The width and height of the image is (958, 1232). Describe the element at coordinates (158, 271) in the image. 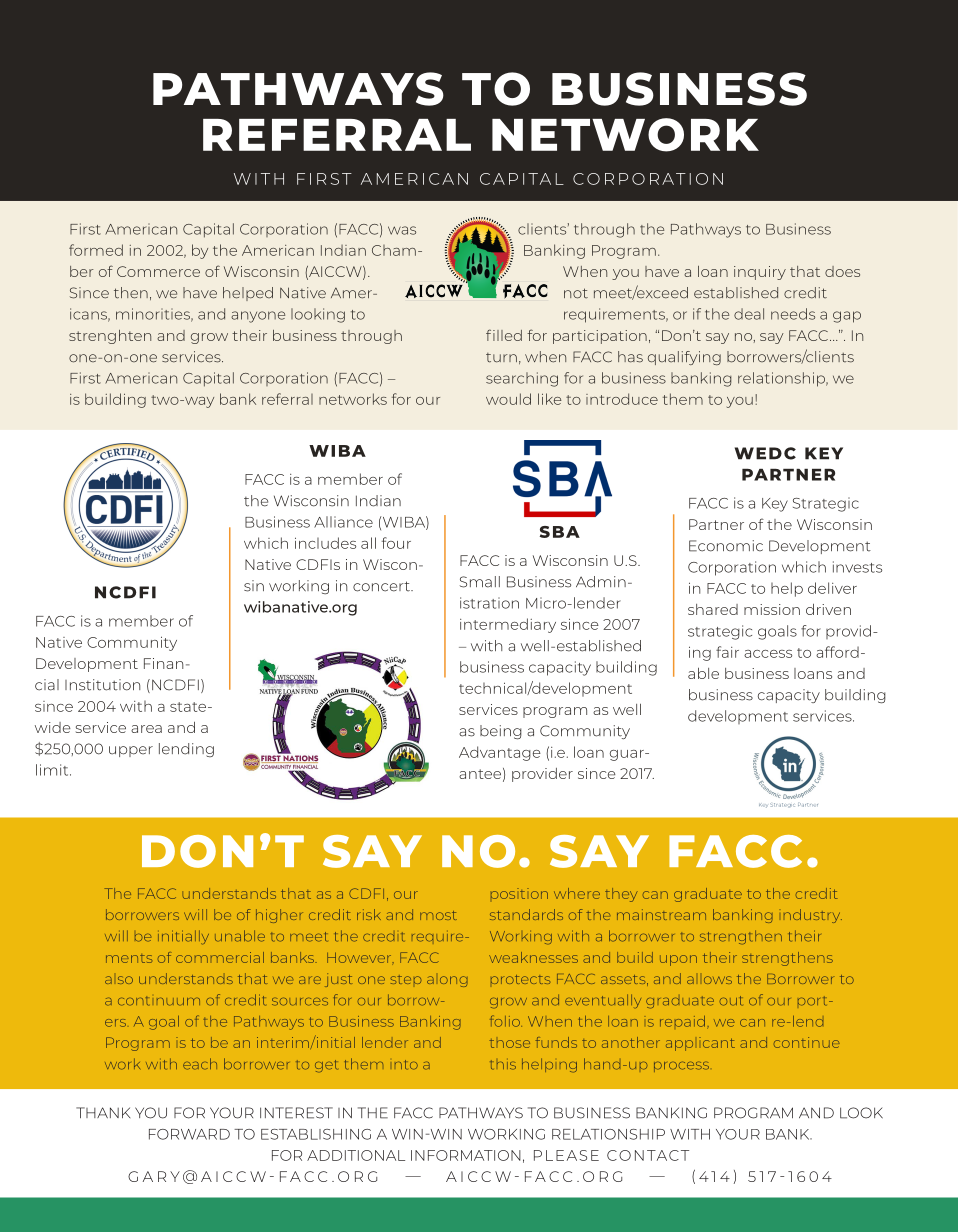

I see `Commerce` at that location.
